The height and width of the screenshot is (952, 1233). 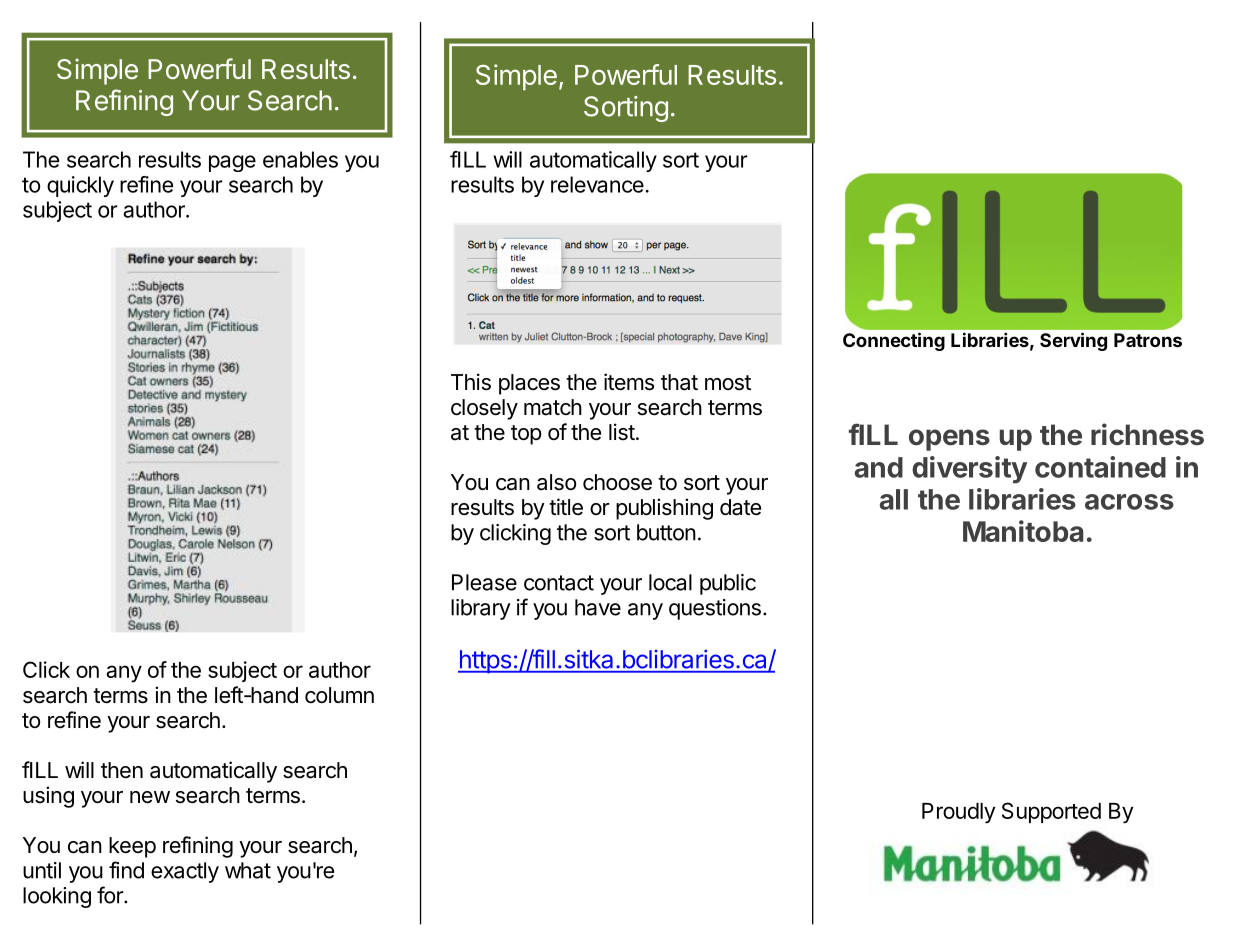 I want to click on page, so click(x=232, y=163).
